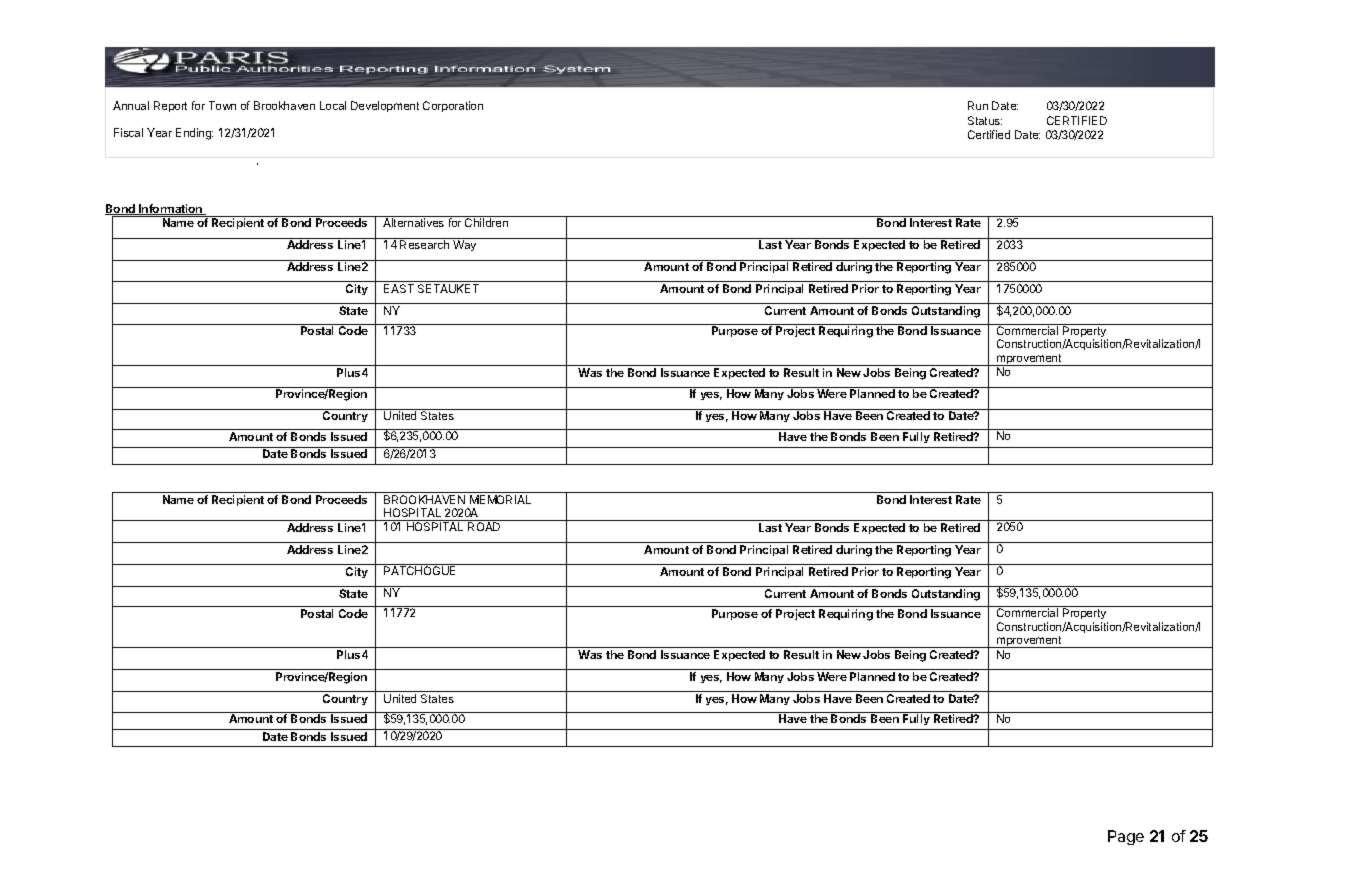  What do you see at coordinates (985, 120) in the screenshot?
I see `Status` at bounding box center [985, 120].
